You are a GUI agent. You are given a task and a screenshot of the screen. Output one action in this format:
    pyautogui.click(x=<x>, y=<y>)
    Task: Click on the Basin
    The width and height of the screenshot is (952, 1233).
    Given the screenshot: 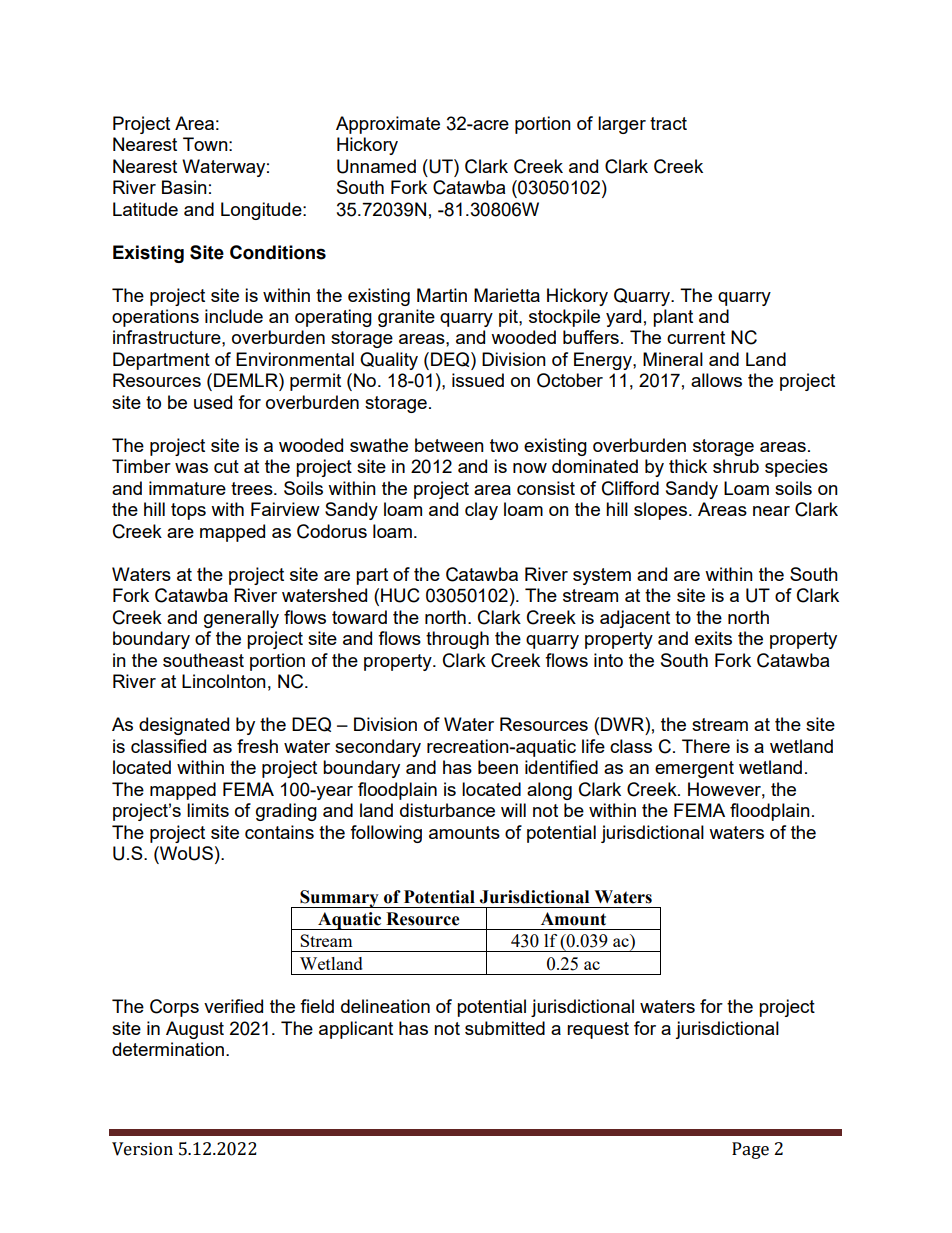 What is the action you would take?
    pyautogui.click(x=184, y=187)
